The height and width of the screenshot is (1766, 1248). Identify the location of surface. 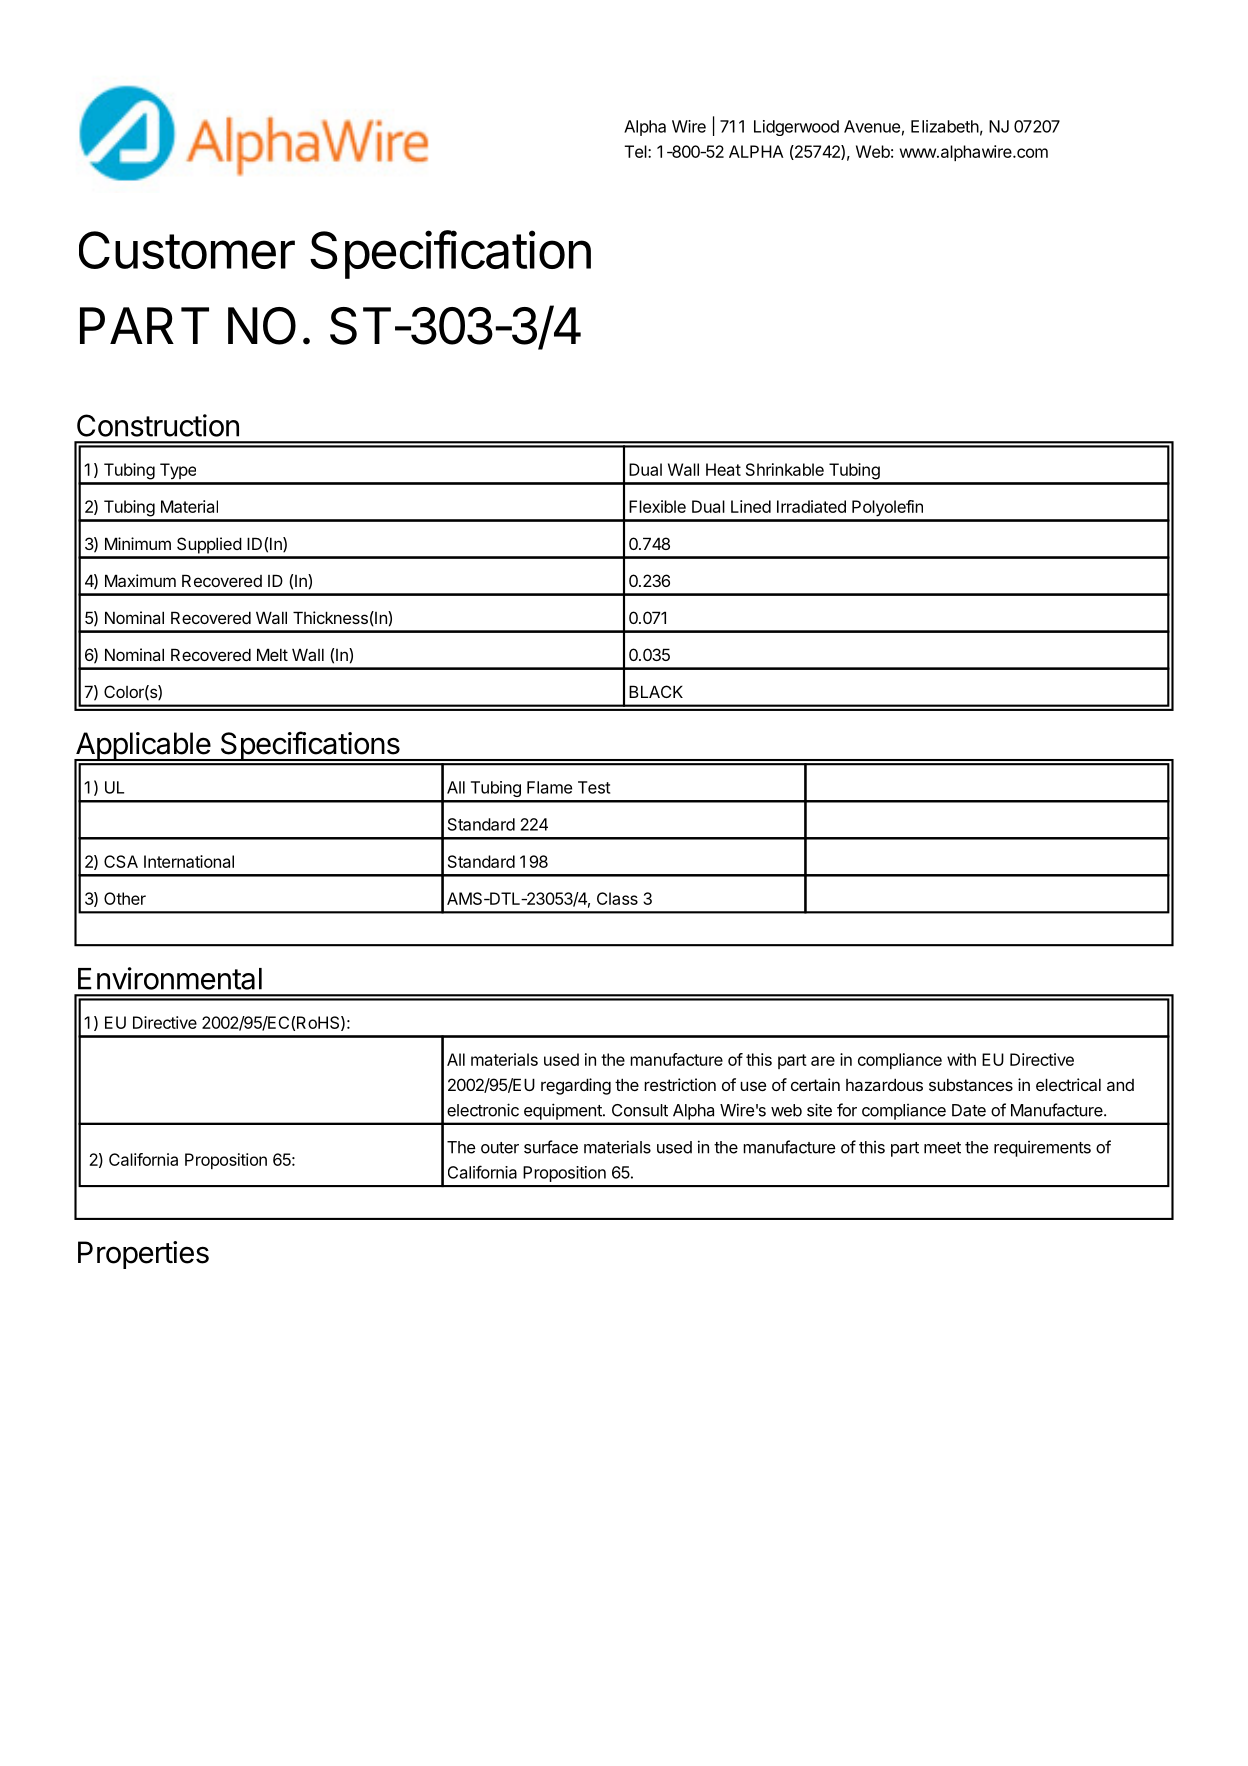
(551, 1147).
